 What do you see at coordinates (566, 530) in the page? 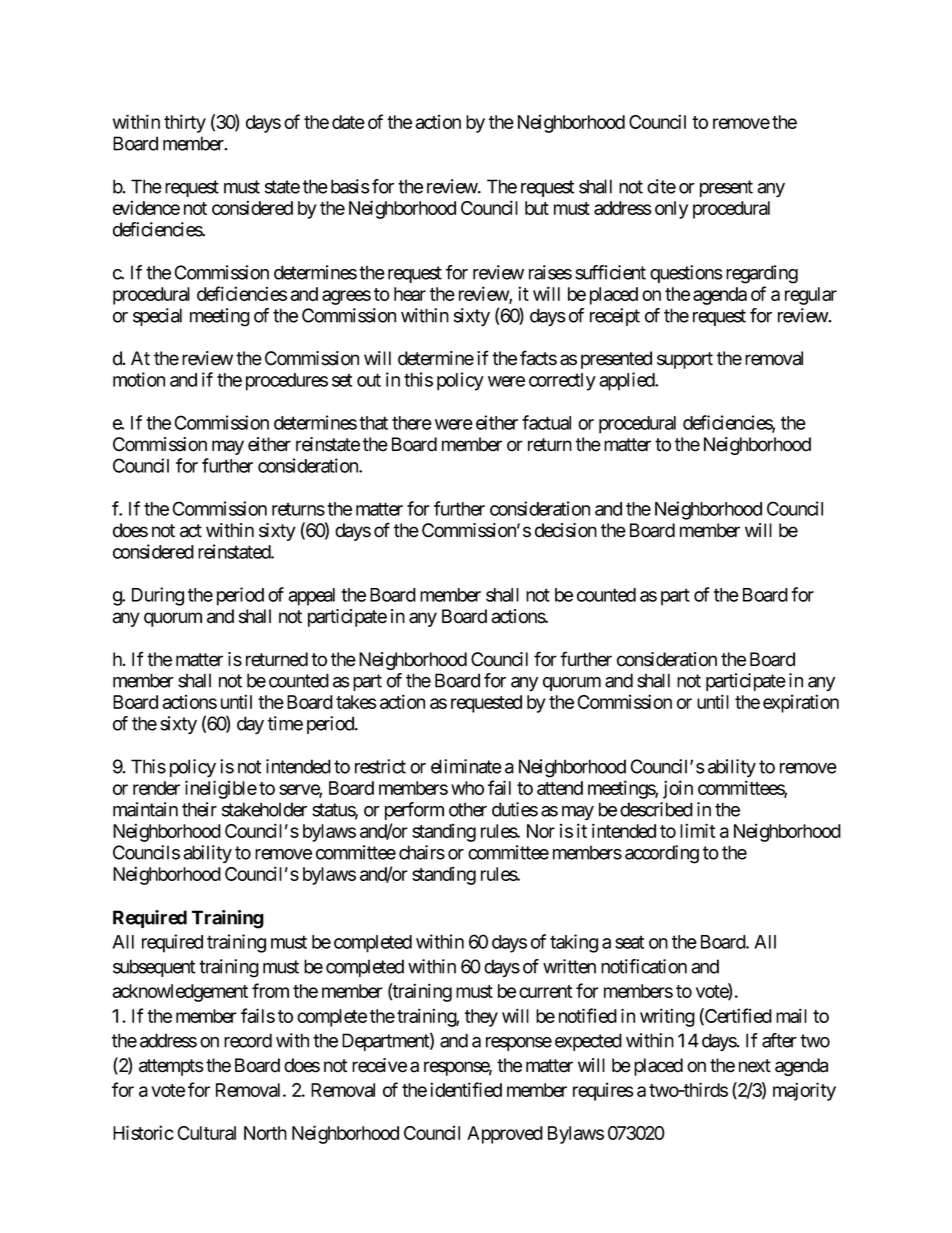
I see `decision` at bounding box center [566, 530].
